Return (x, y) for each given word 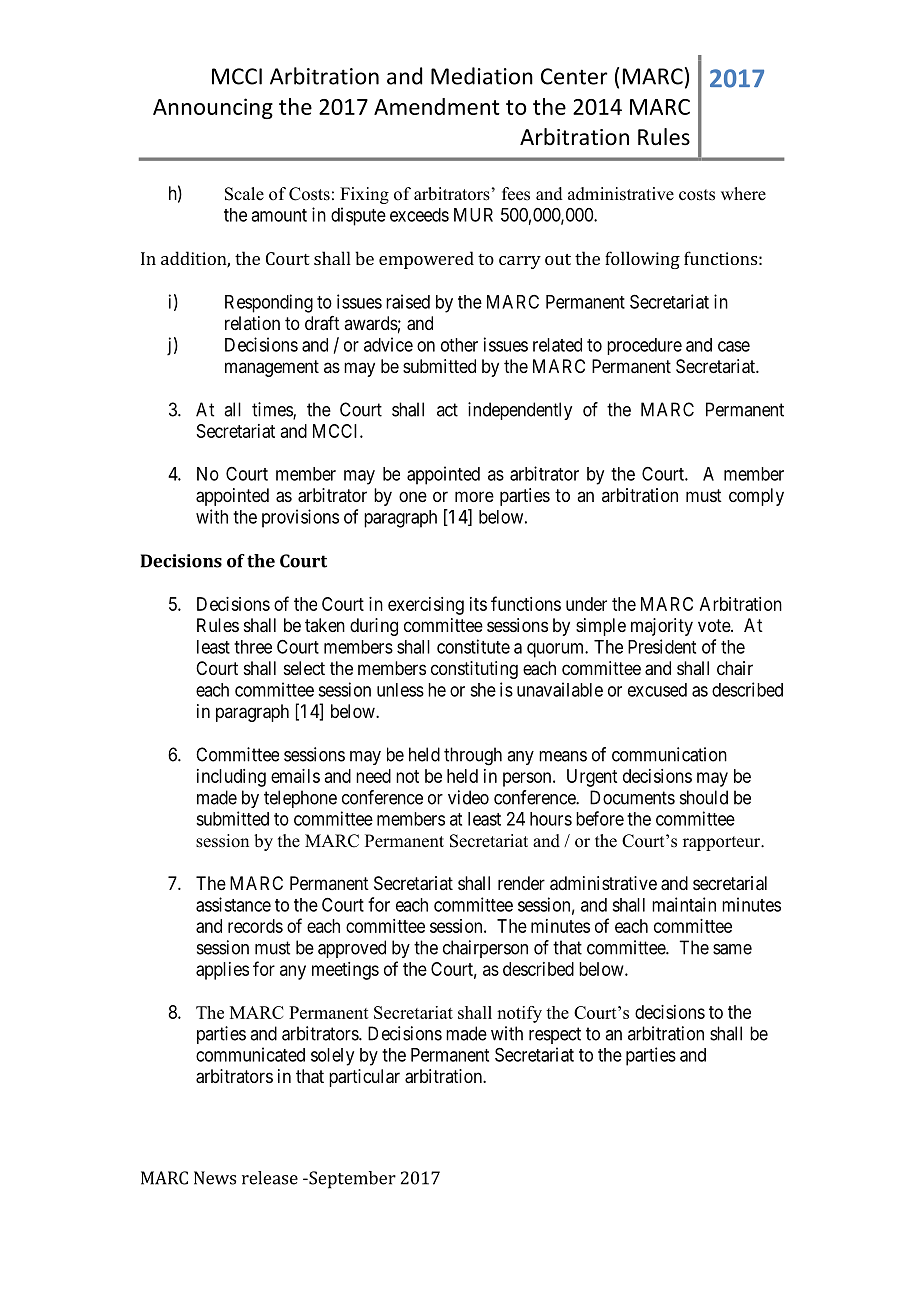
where (743, 194)
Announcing (213, 108)
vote (715, 625)
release (270, 1178)
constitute (473, 646)
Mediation (482, 76)
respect (555, 1035)
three (253, 647)
